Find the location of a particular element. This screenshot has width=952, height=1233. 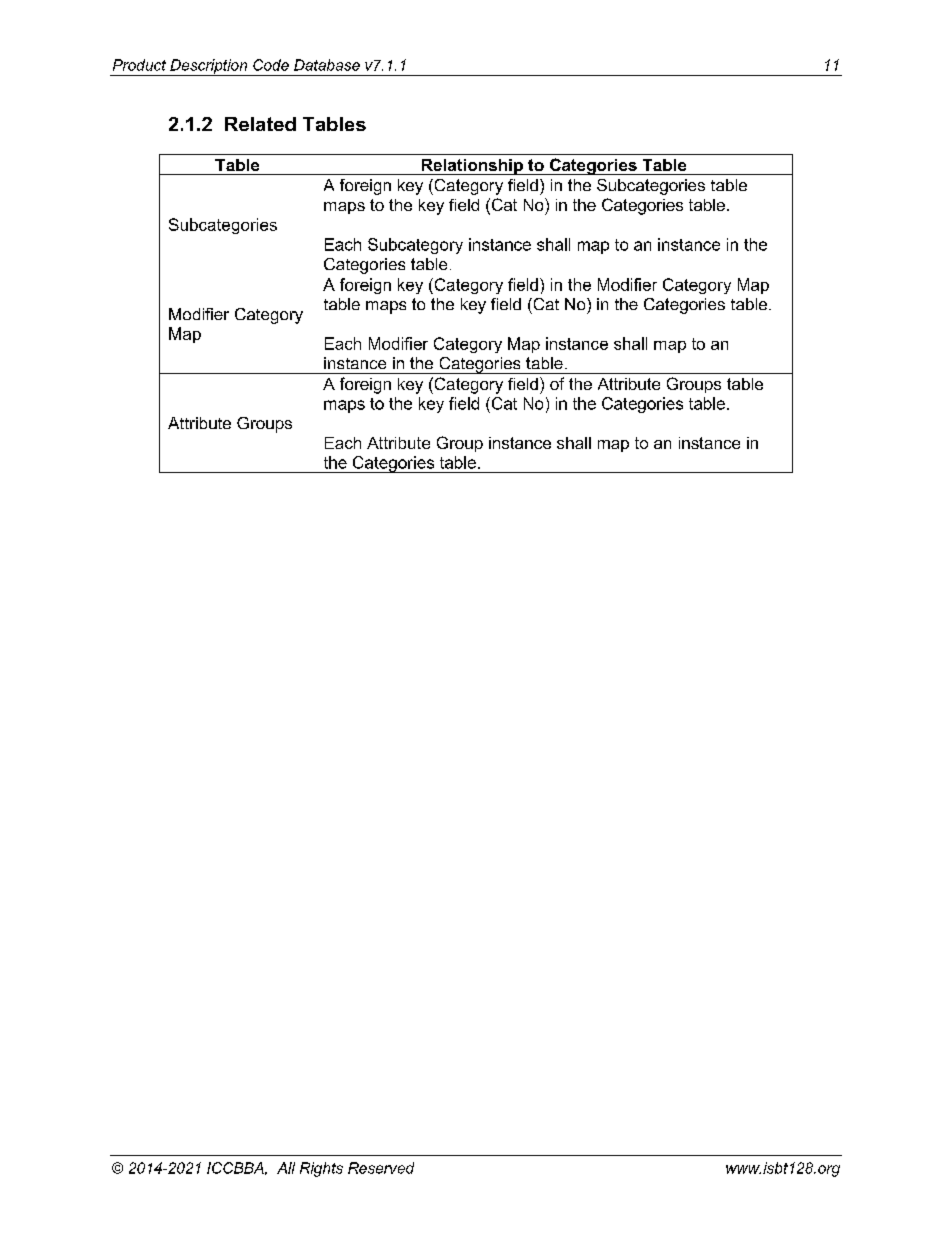

Reserved is located at coordinates (381, 1168).
